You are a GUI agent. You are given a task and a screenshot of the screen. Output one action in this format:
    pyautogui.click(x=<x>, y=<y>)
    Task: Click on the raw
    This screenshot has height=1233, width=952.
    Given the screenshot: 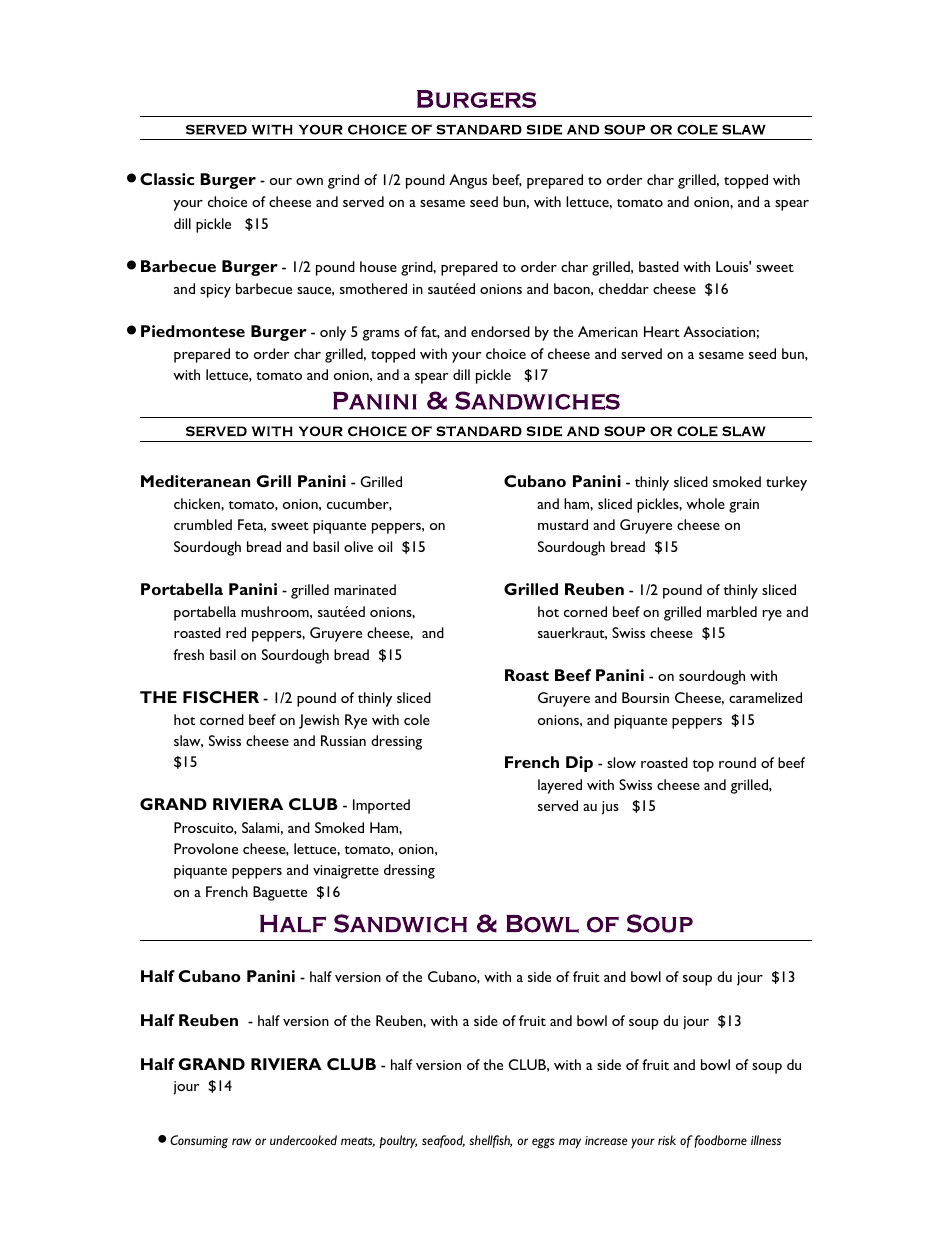 What is the action you would take?
    pyautogui.click(x=241, y=1141)
